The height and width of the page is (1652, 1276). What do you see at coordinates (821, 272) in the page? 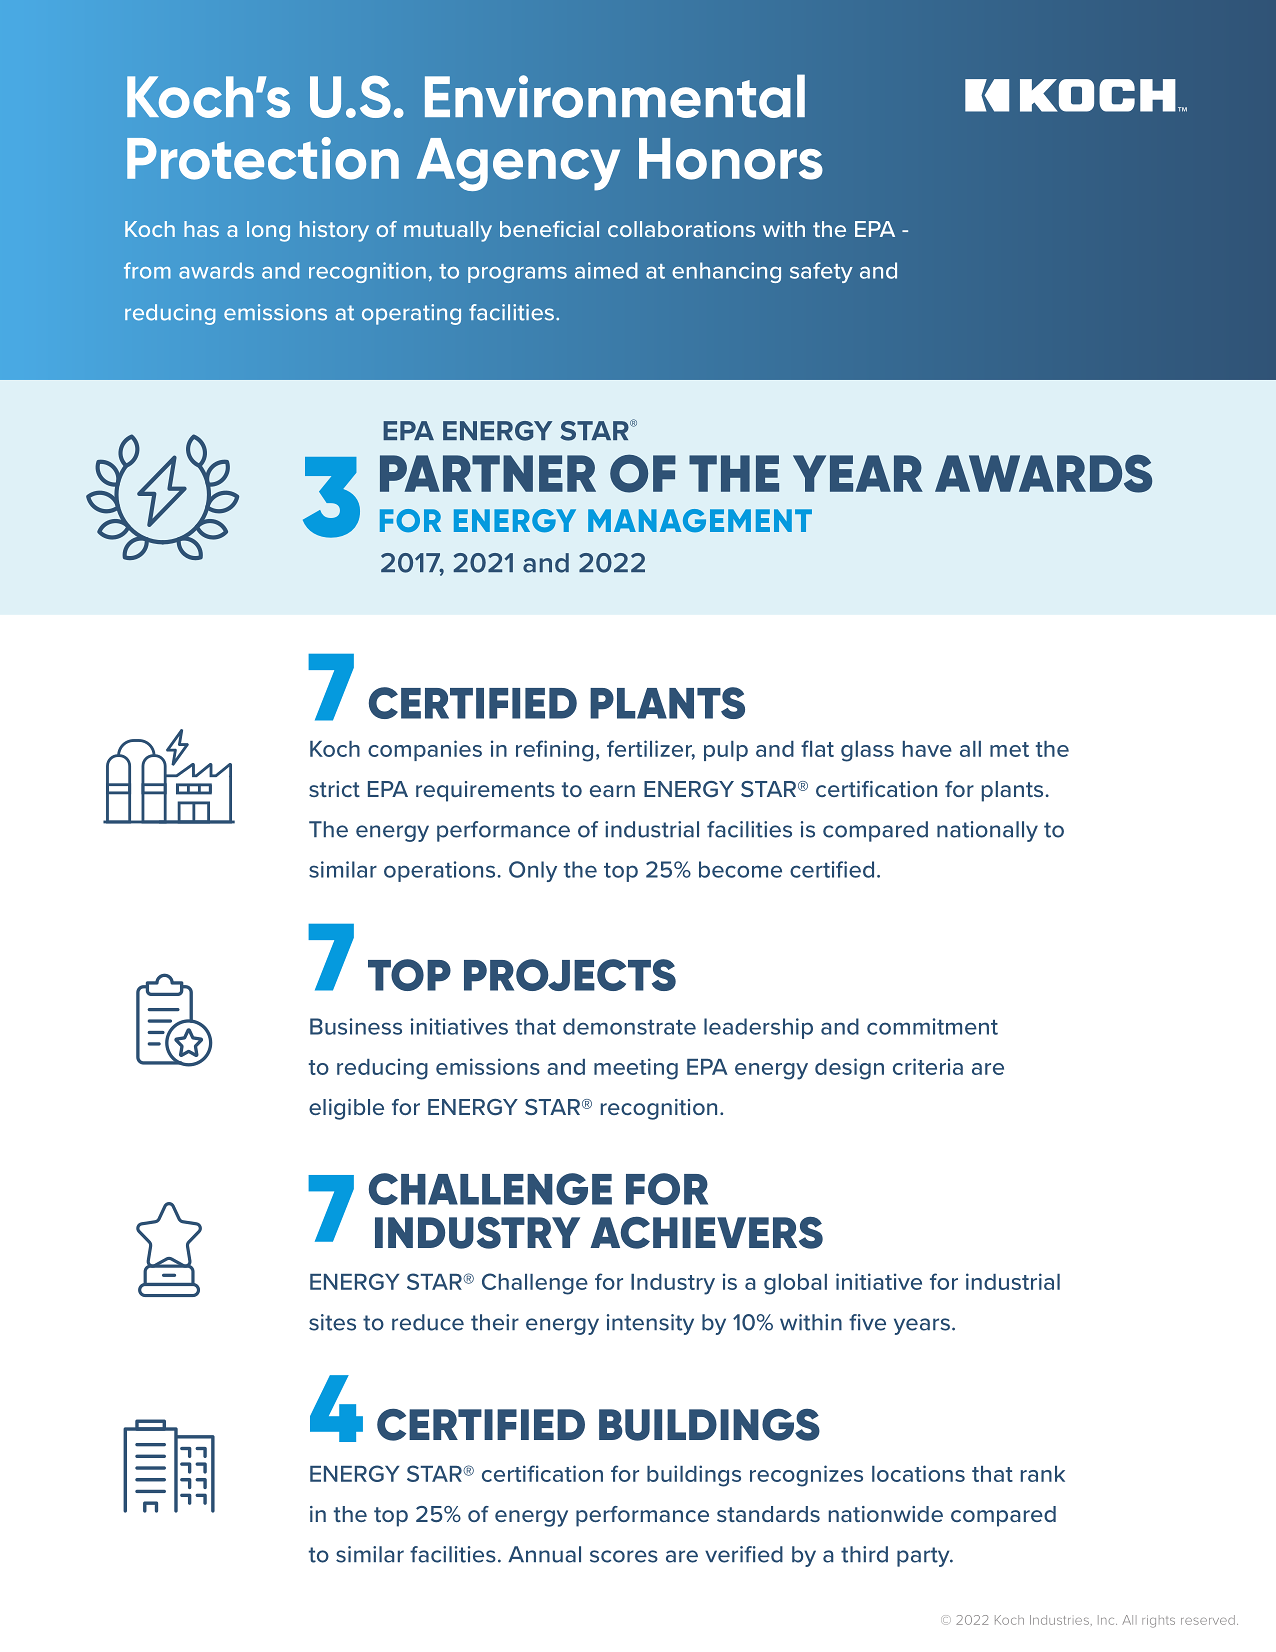
I see `safety` at bounding box center [821, 272].
